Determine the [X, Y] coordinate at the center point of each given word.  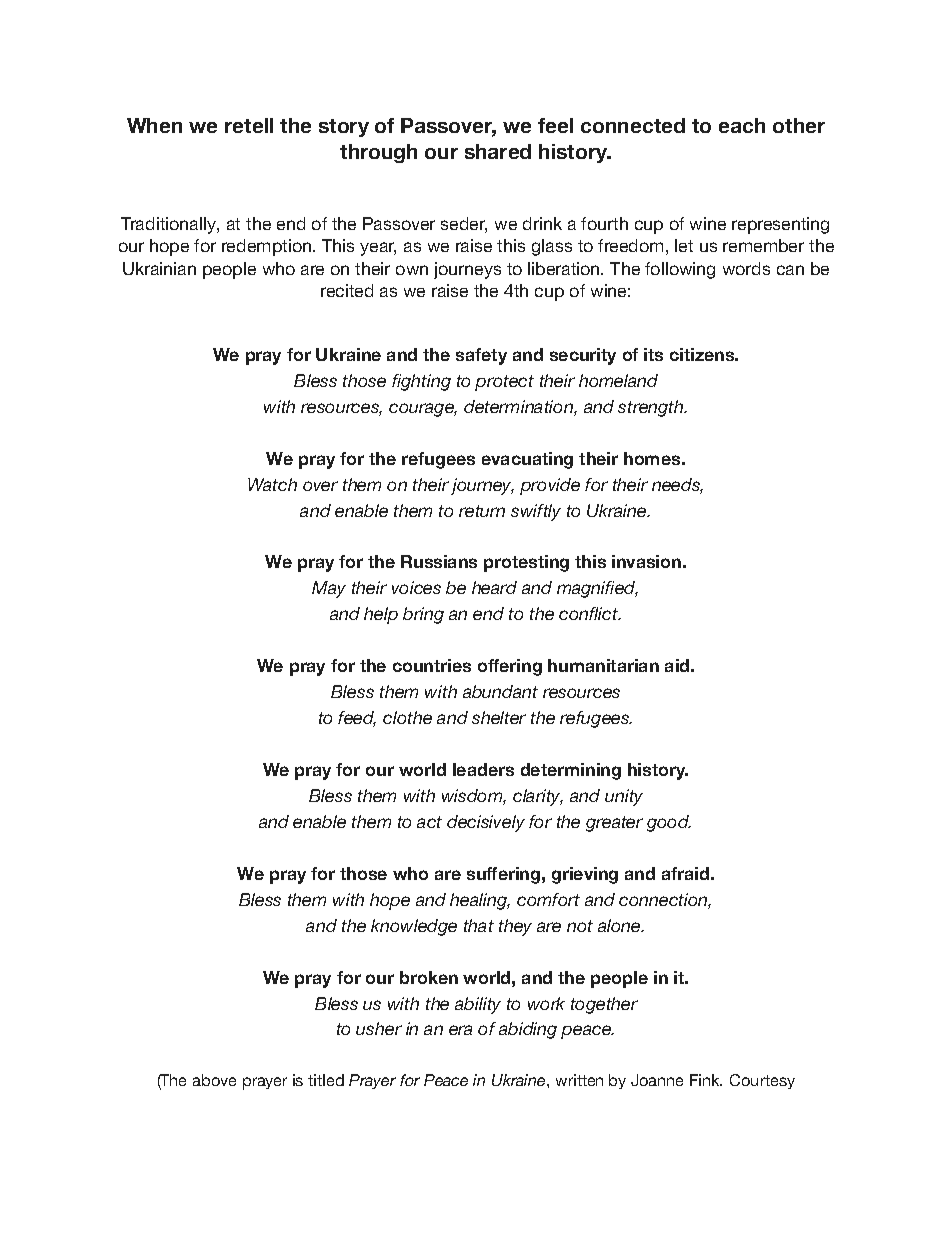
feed [357, 719]
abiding [528, 1030]
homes [652, 458]
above [214, 1080]
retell [249, 125]
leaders [483, 769]
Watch [272, 484]
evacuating [527, 460]
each [742, 125]
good [669, 823]
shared [498, 151]
